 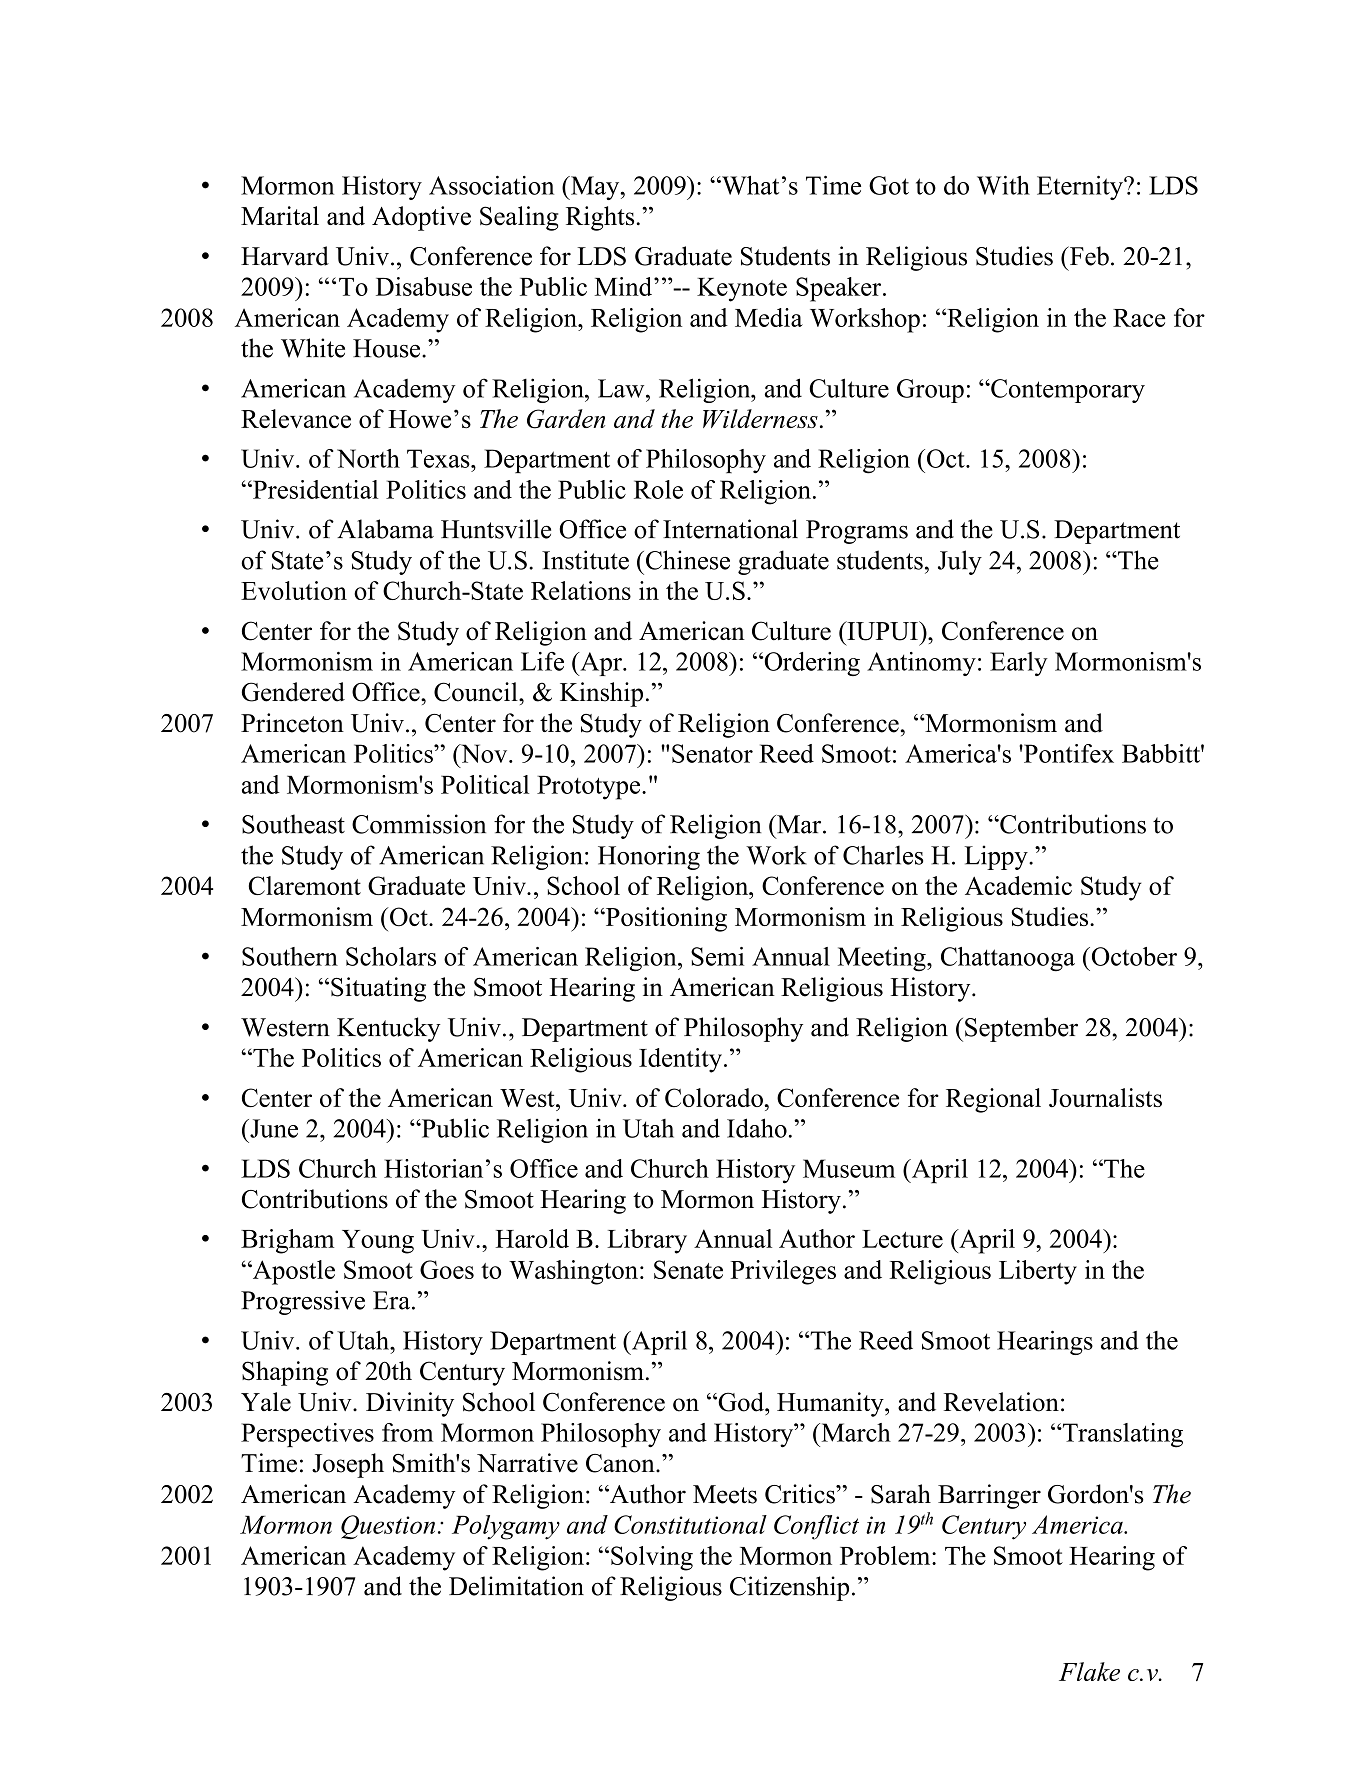 What do you see at coordinates (960, 562) in the screenshot?
I see `July` at bounding box center [960, 562].
